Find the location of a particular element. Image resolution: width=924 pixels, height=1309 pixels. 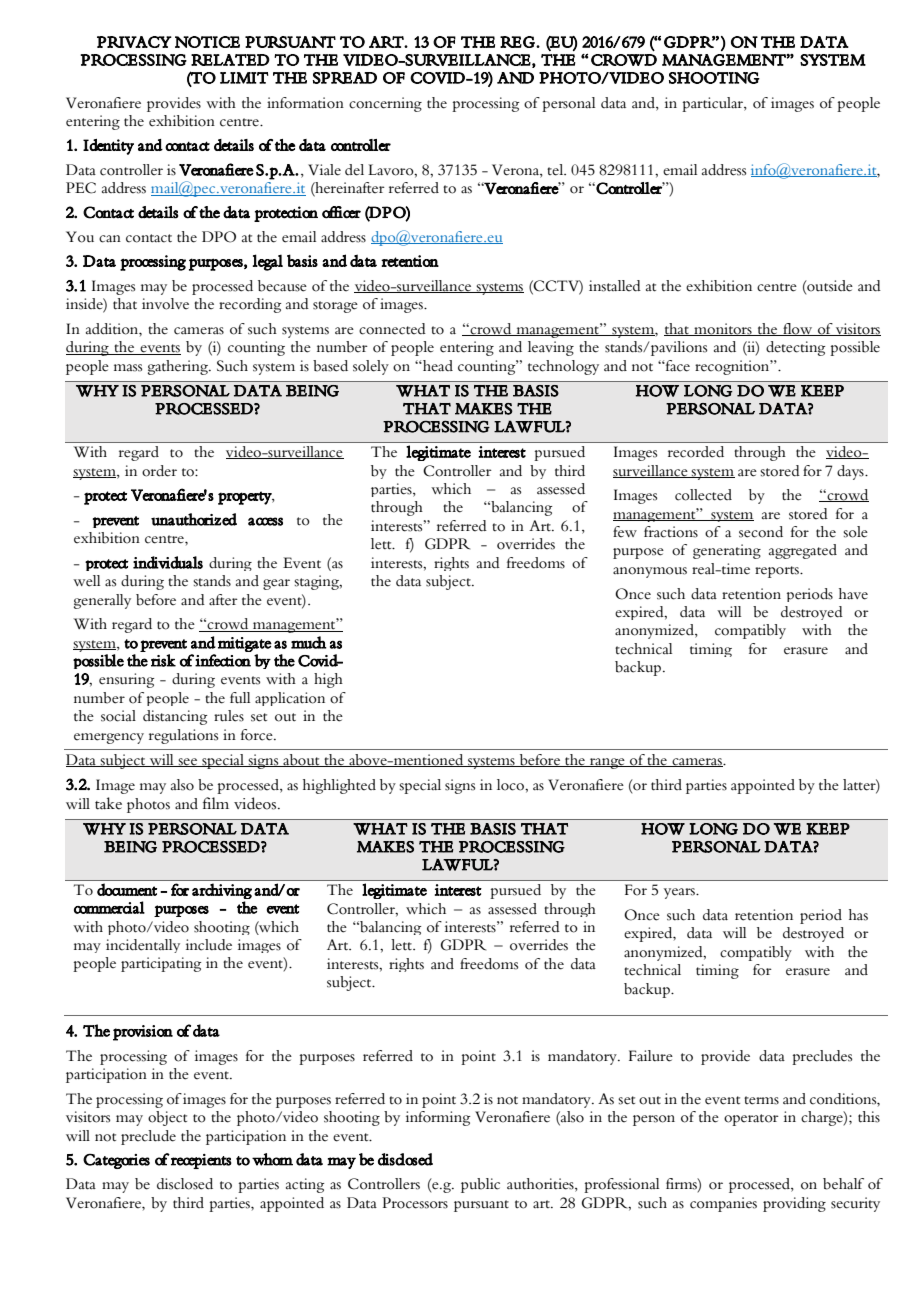

particular is located at coordinates (714, 104).
